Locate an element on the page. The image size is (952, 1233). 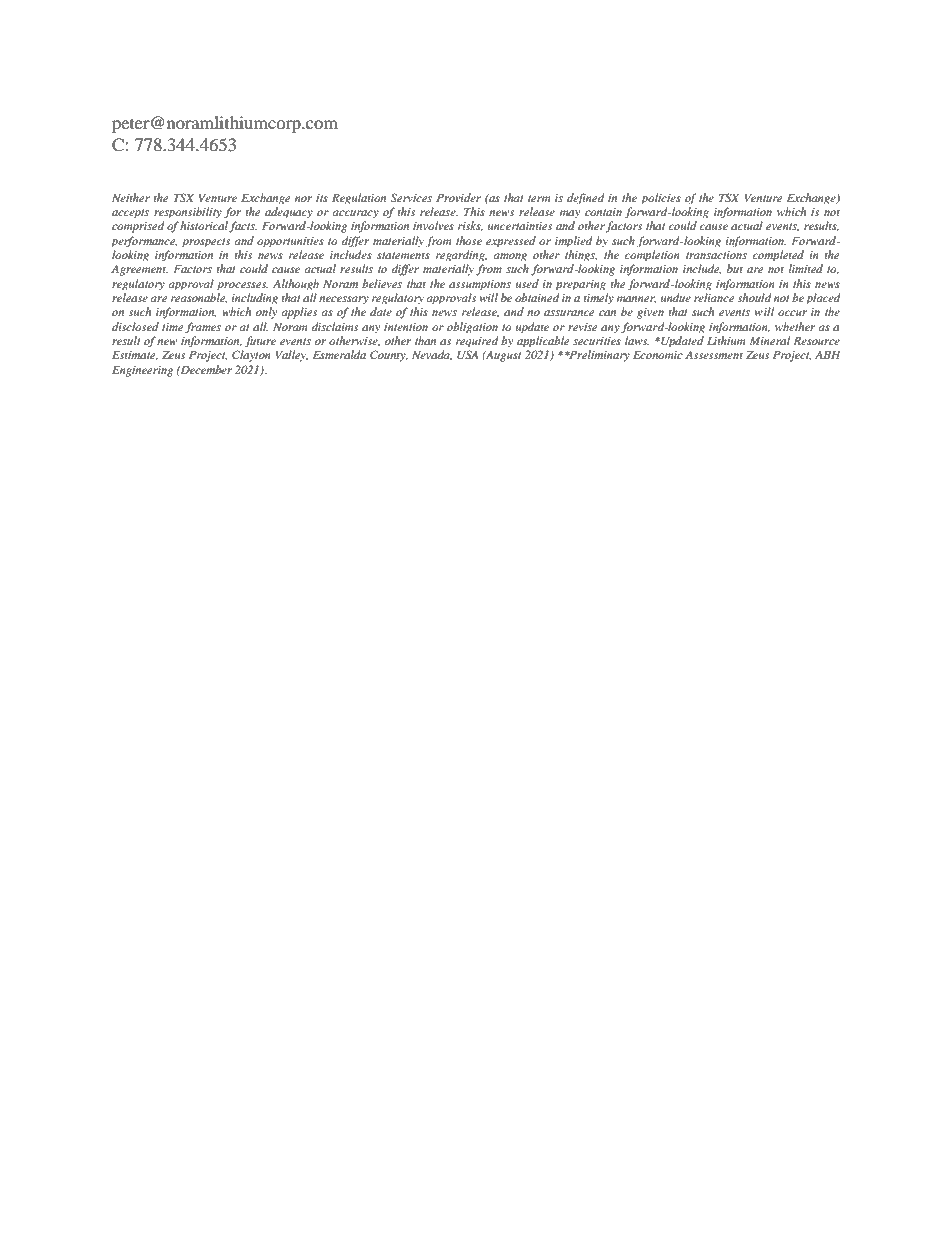
policies is located at coordinates (661, 198).
